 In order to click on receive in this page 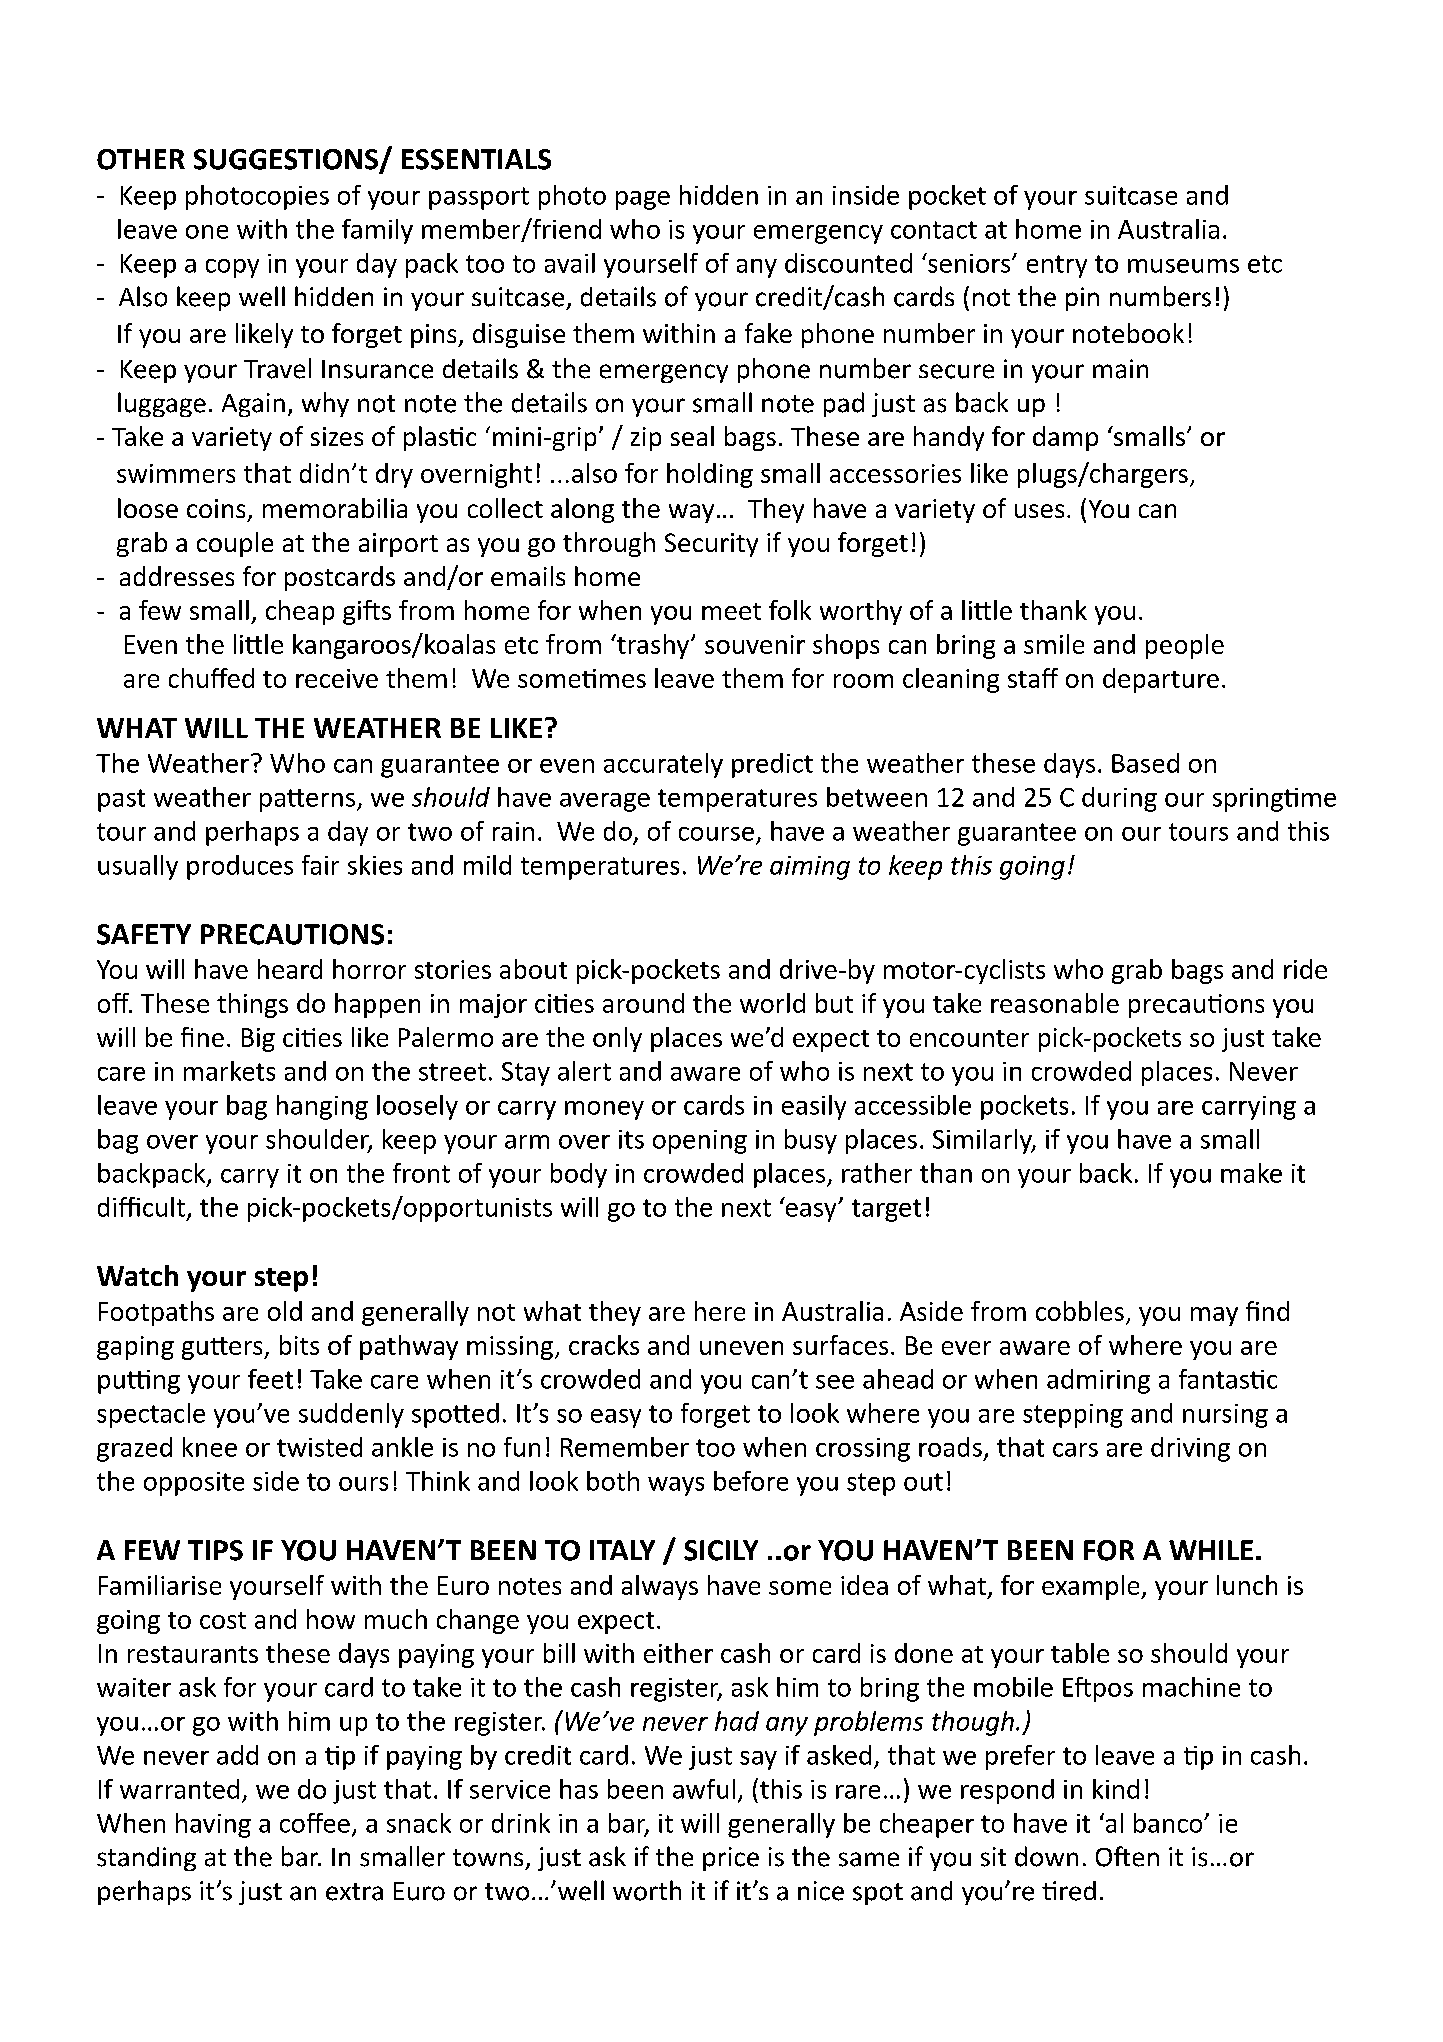, I will do `click(337, 678)`.
